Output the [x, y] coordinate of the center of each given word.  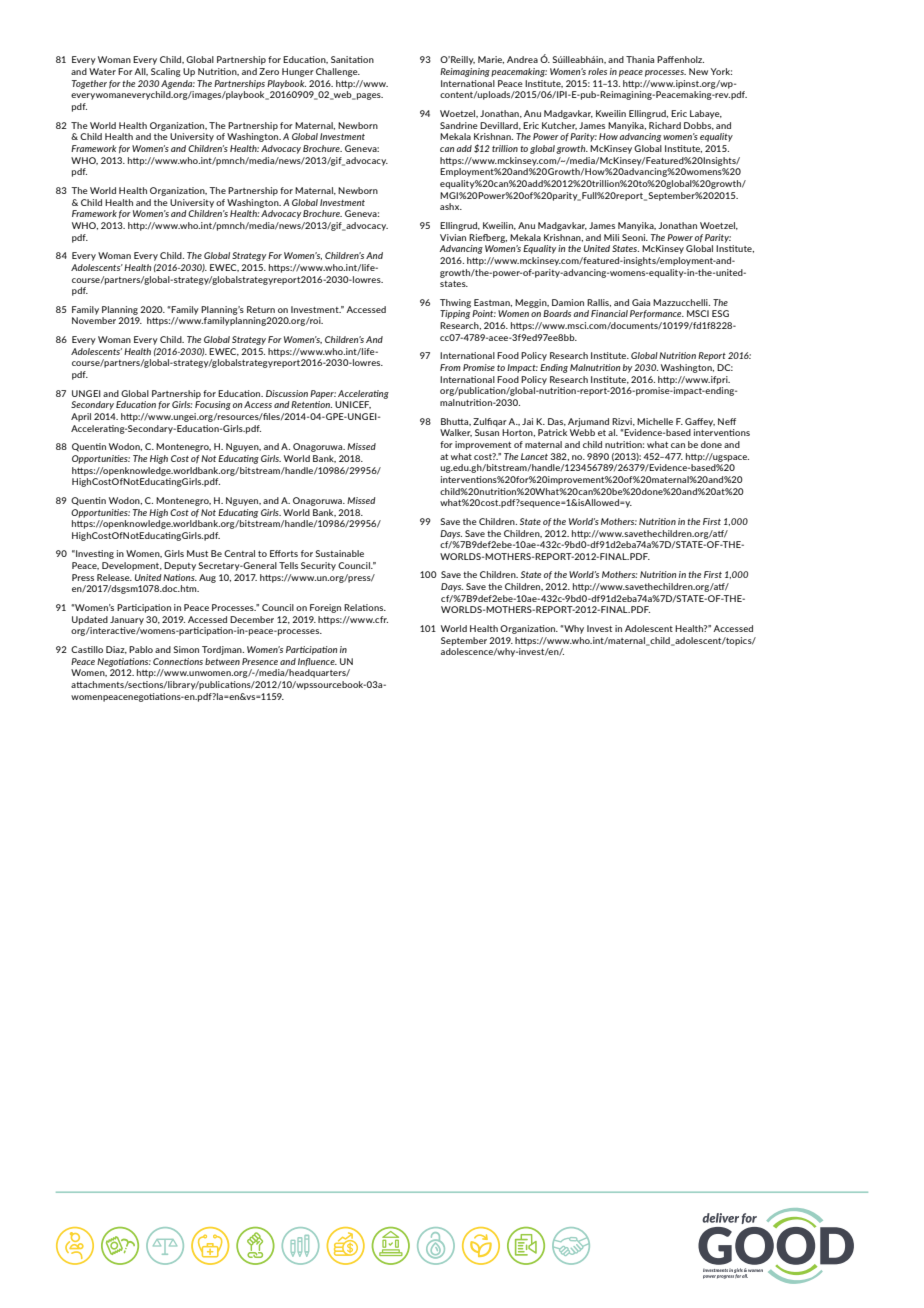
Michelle [655, 421]
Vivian [453, 237]
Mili [611, 237]
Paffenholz [680, 59]
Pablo [141, 649]
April [81, 417]
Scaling [166, 72]
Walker [456, 433]
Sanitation [352, 59]
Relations [365, 607]
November [94, 320]
